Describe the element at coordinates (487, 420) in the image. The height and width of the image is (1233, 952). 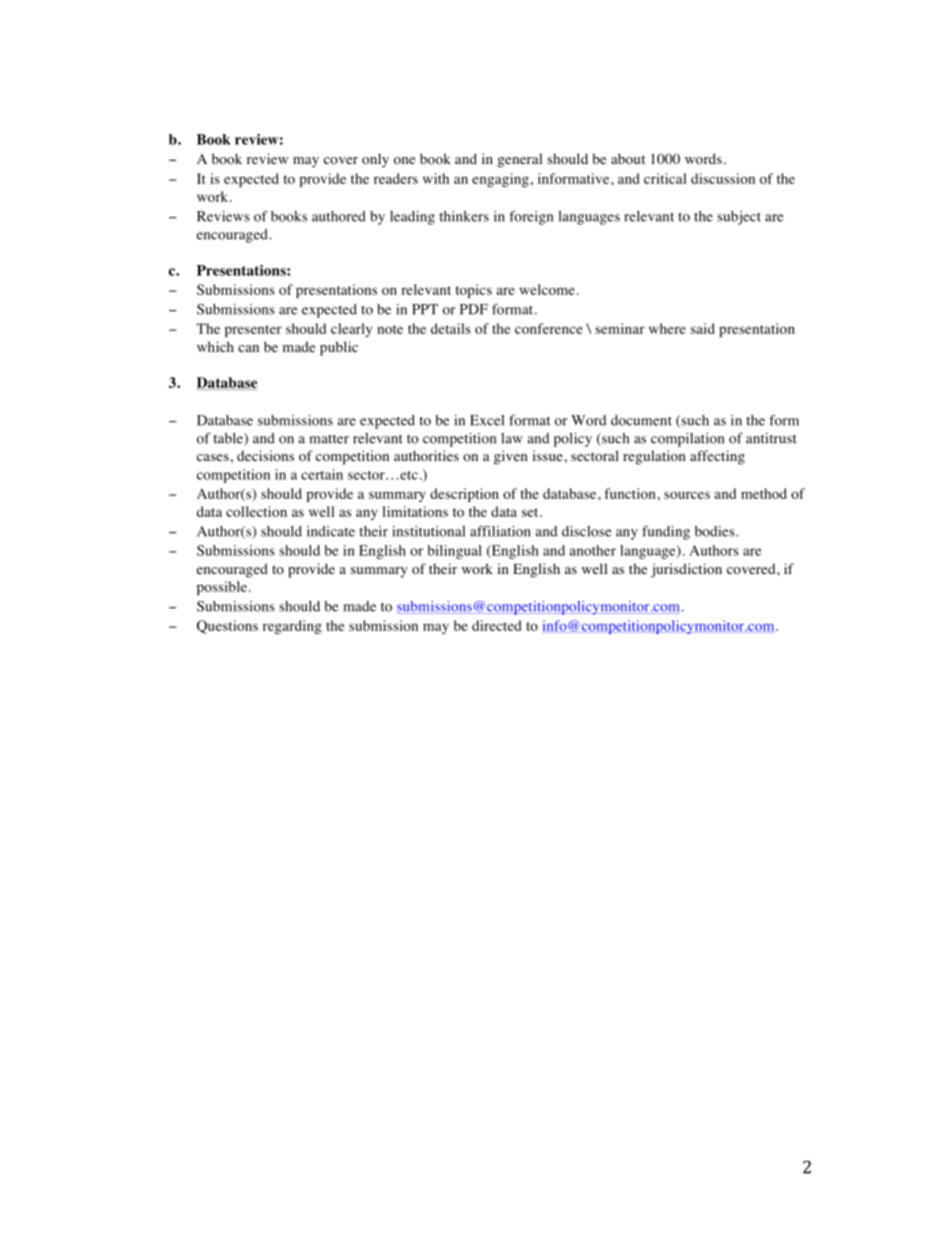
I see `Excel` at that location.
